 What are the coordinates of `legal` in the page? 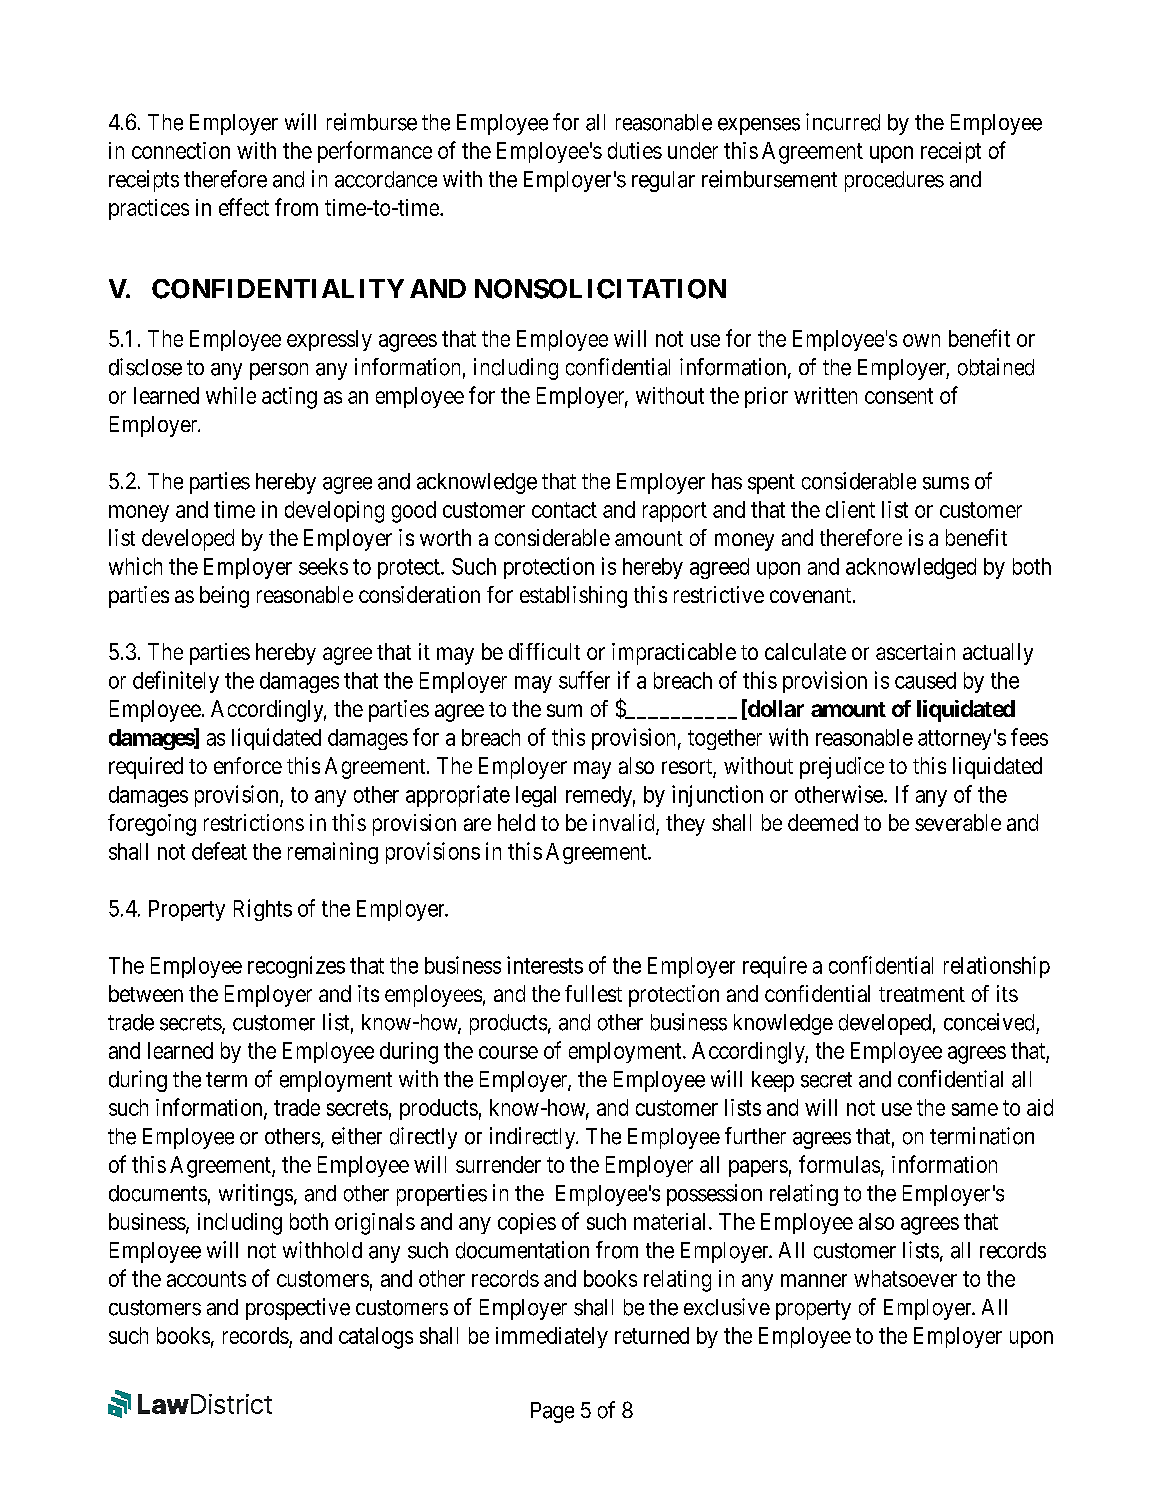 It's located at (536, 796).
